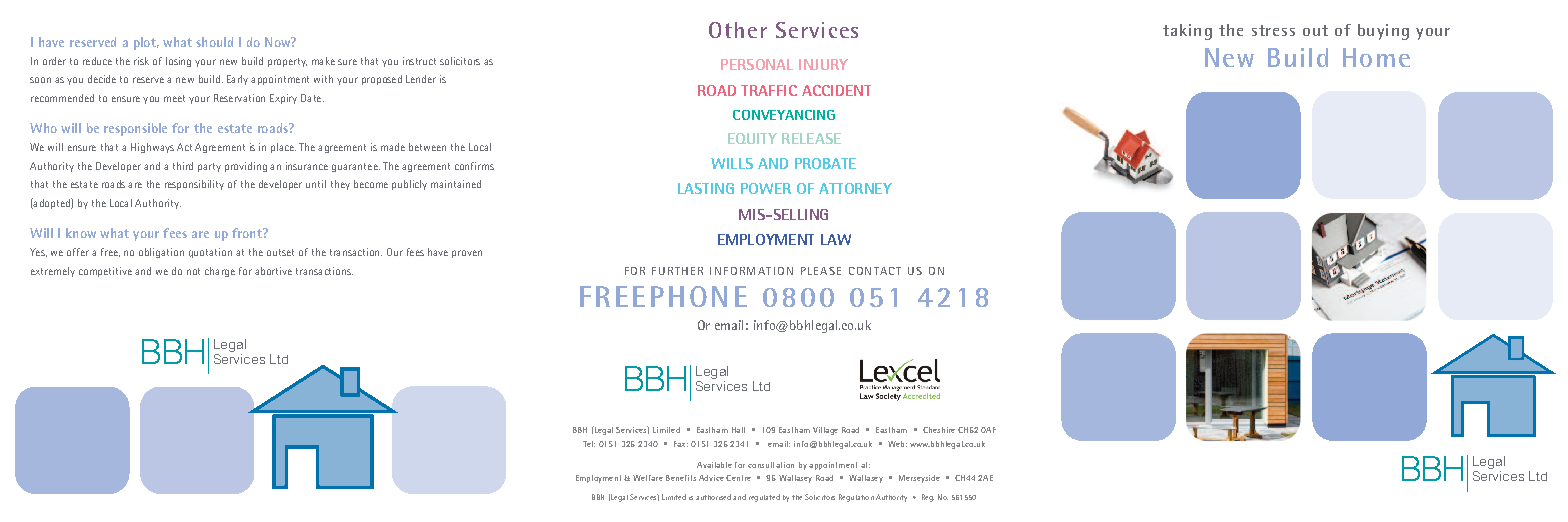 The image size is (1568, 522). I want to click on Other, so click(738, 30).
